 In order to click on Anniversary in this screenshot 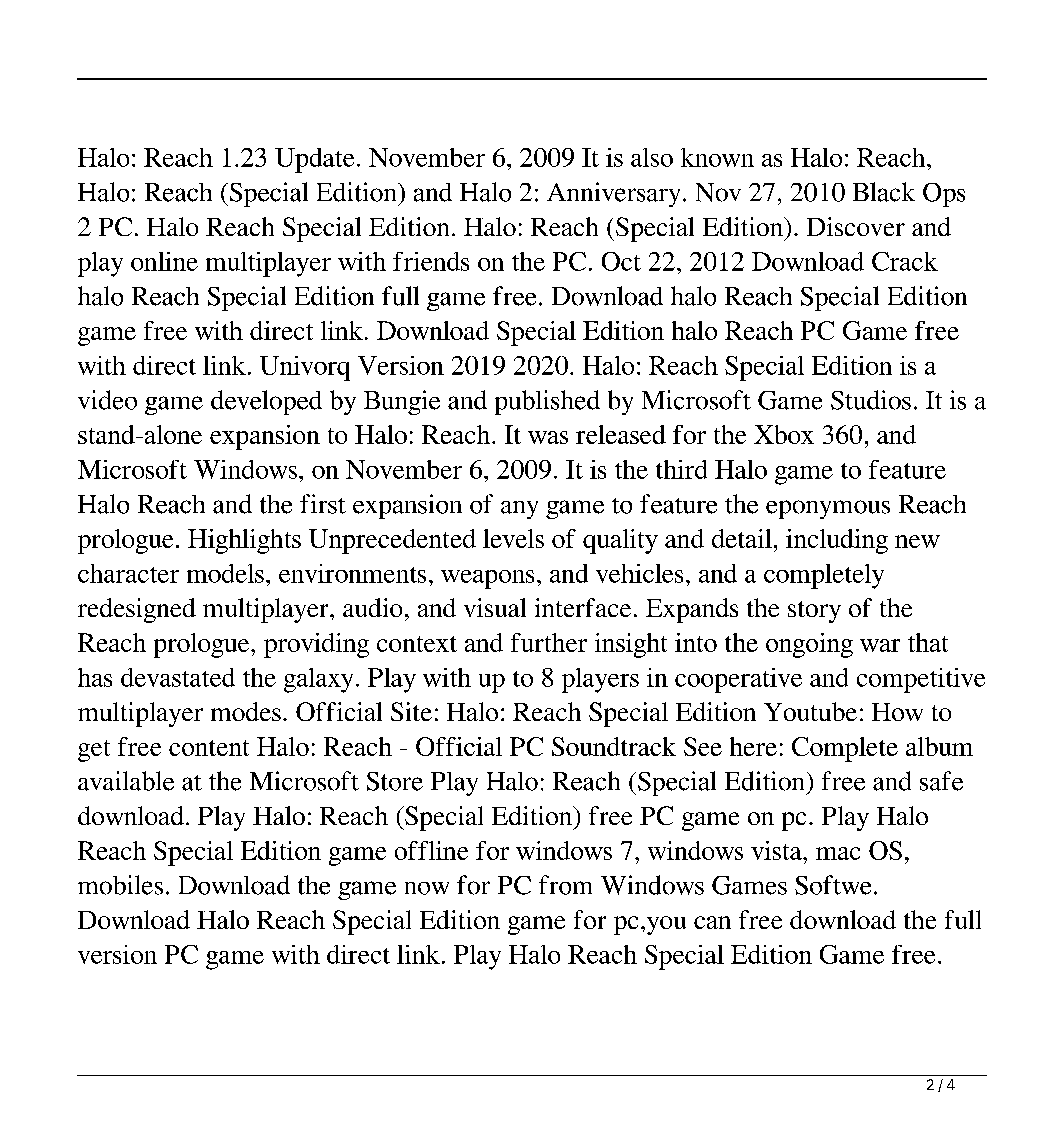, I will do `click(613, 194)`.
